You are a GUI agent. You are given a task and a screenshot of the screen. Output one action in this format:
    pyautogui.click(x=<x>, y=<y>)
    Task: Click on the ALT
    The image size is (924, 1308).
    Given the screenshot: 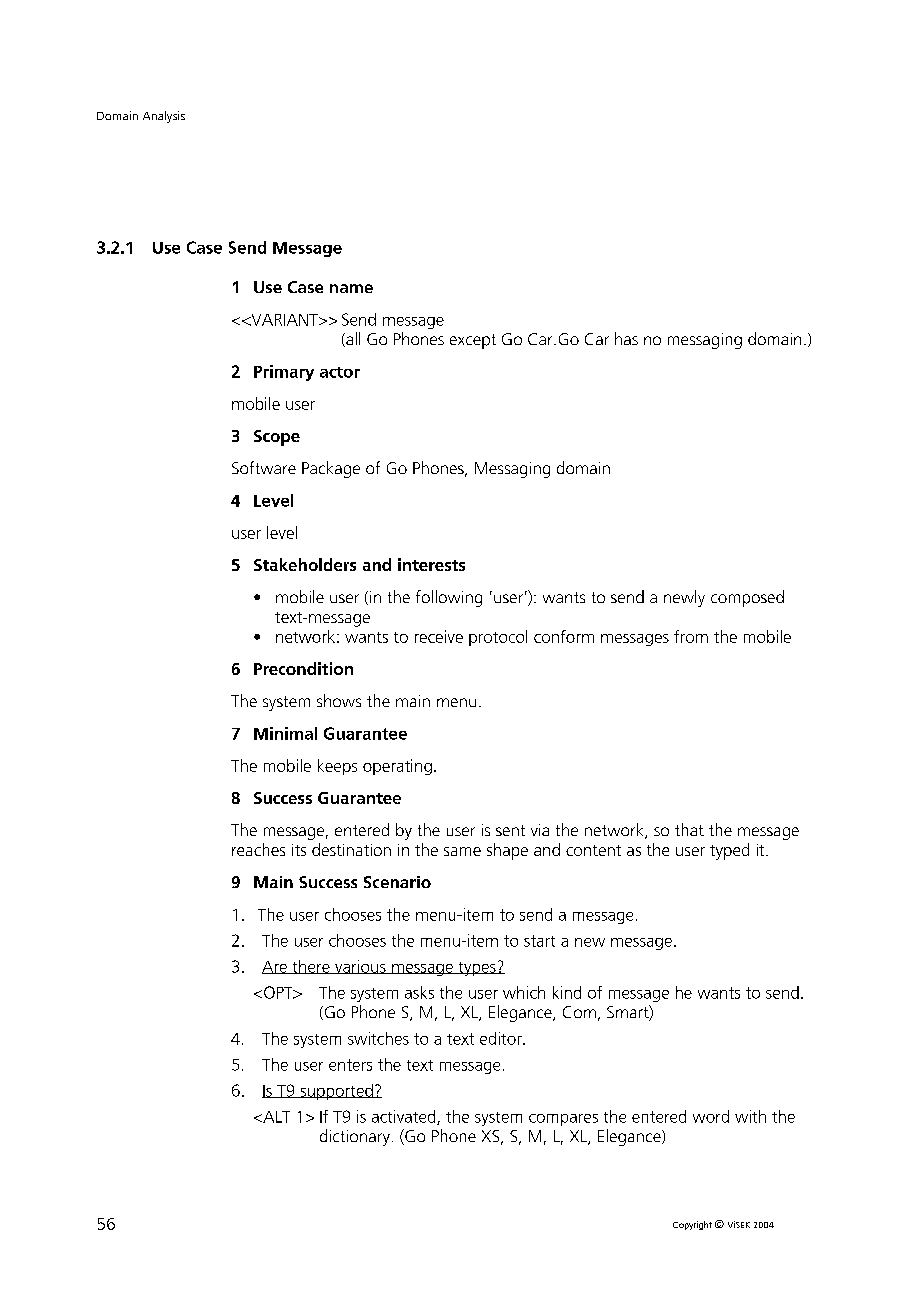 What is the action you would take?
    pyautogui.click(x=275, y=1117)
